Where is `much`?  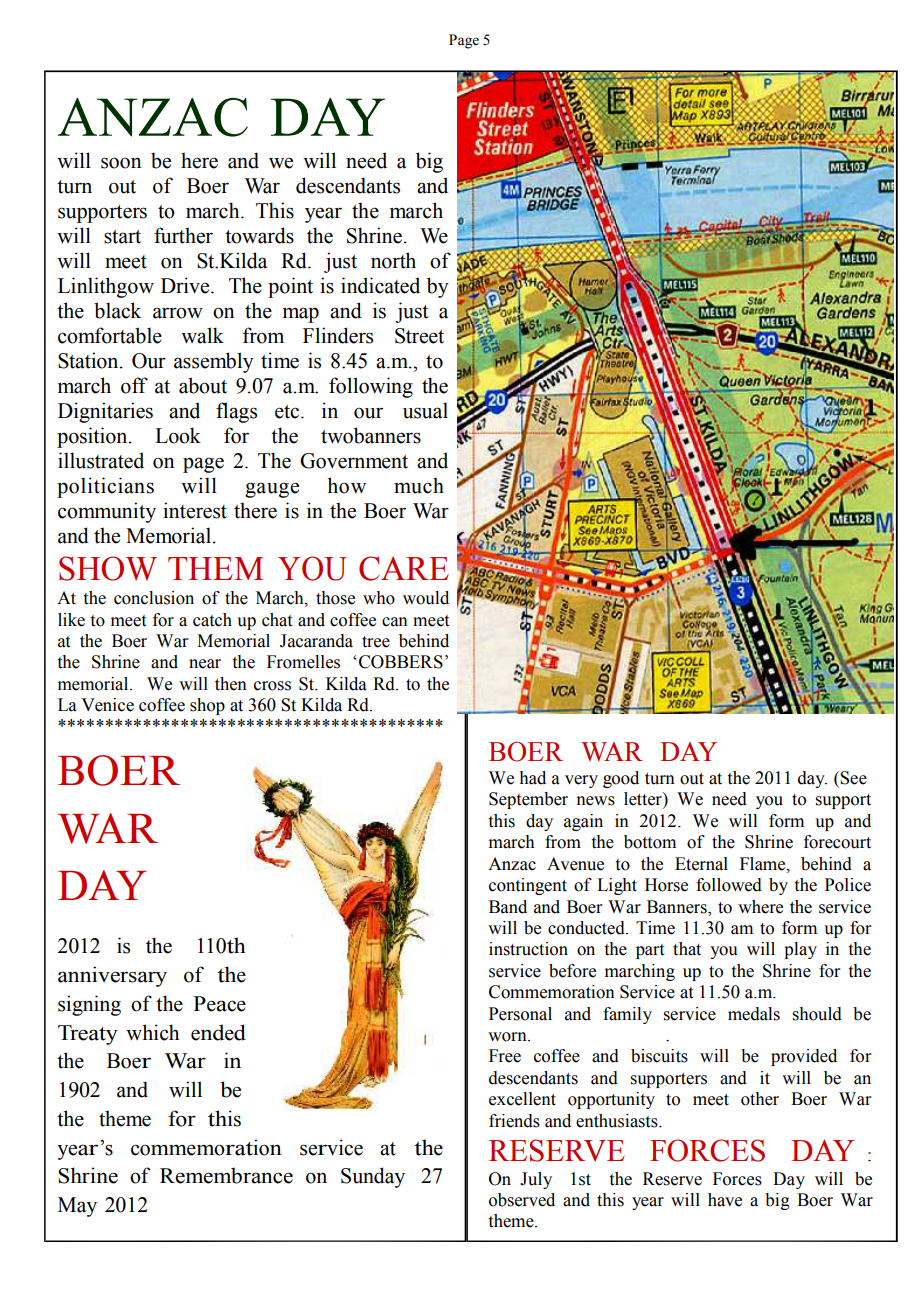 much is located at coordinates (419, 485).
